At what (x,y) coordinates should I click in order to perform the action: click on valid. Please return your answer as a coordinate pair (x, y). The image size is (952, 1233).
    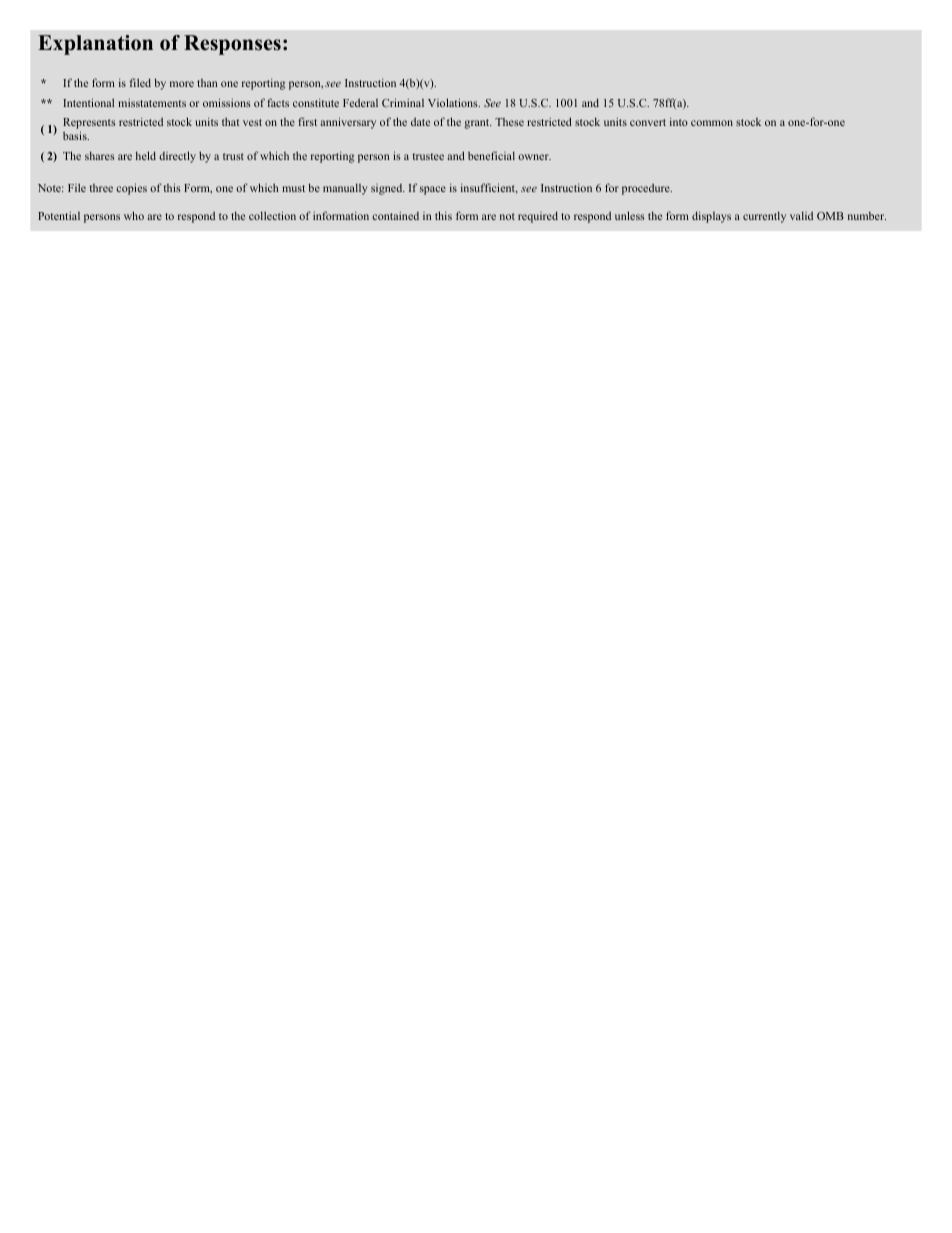
    Looking at the image, I should click on (801, 215).
